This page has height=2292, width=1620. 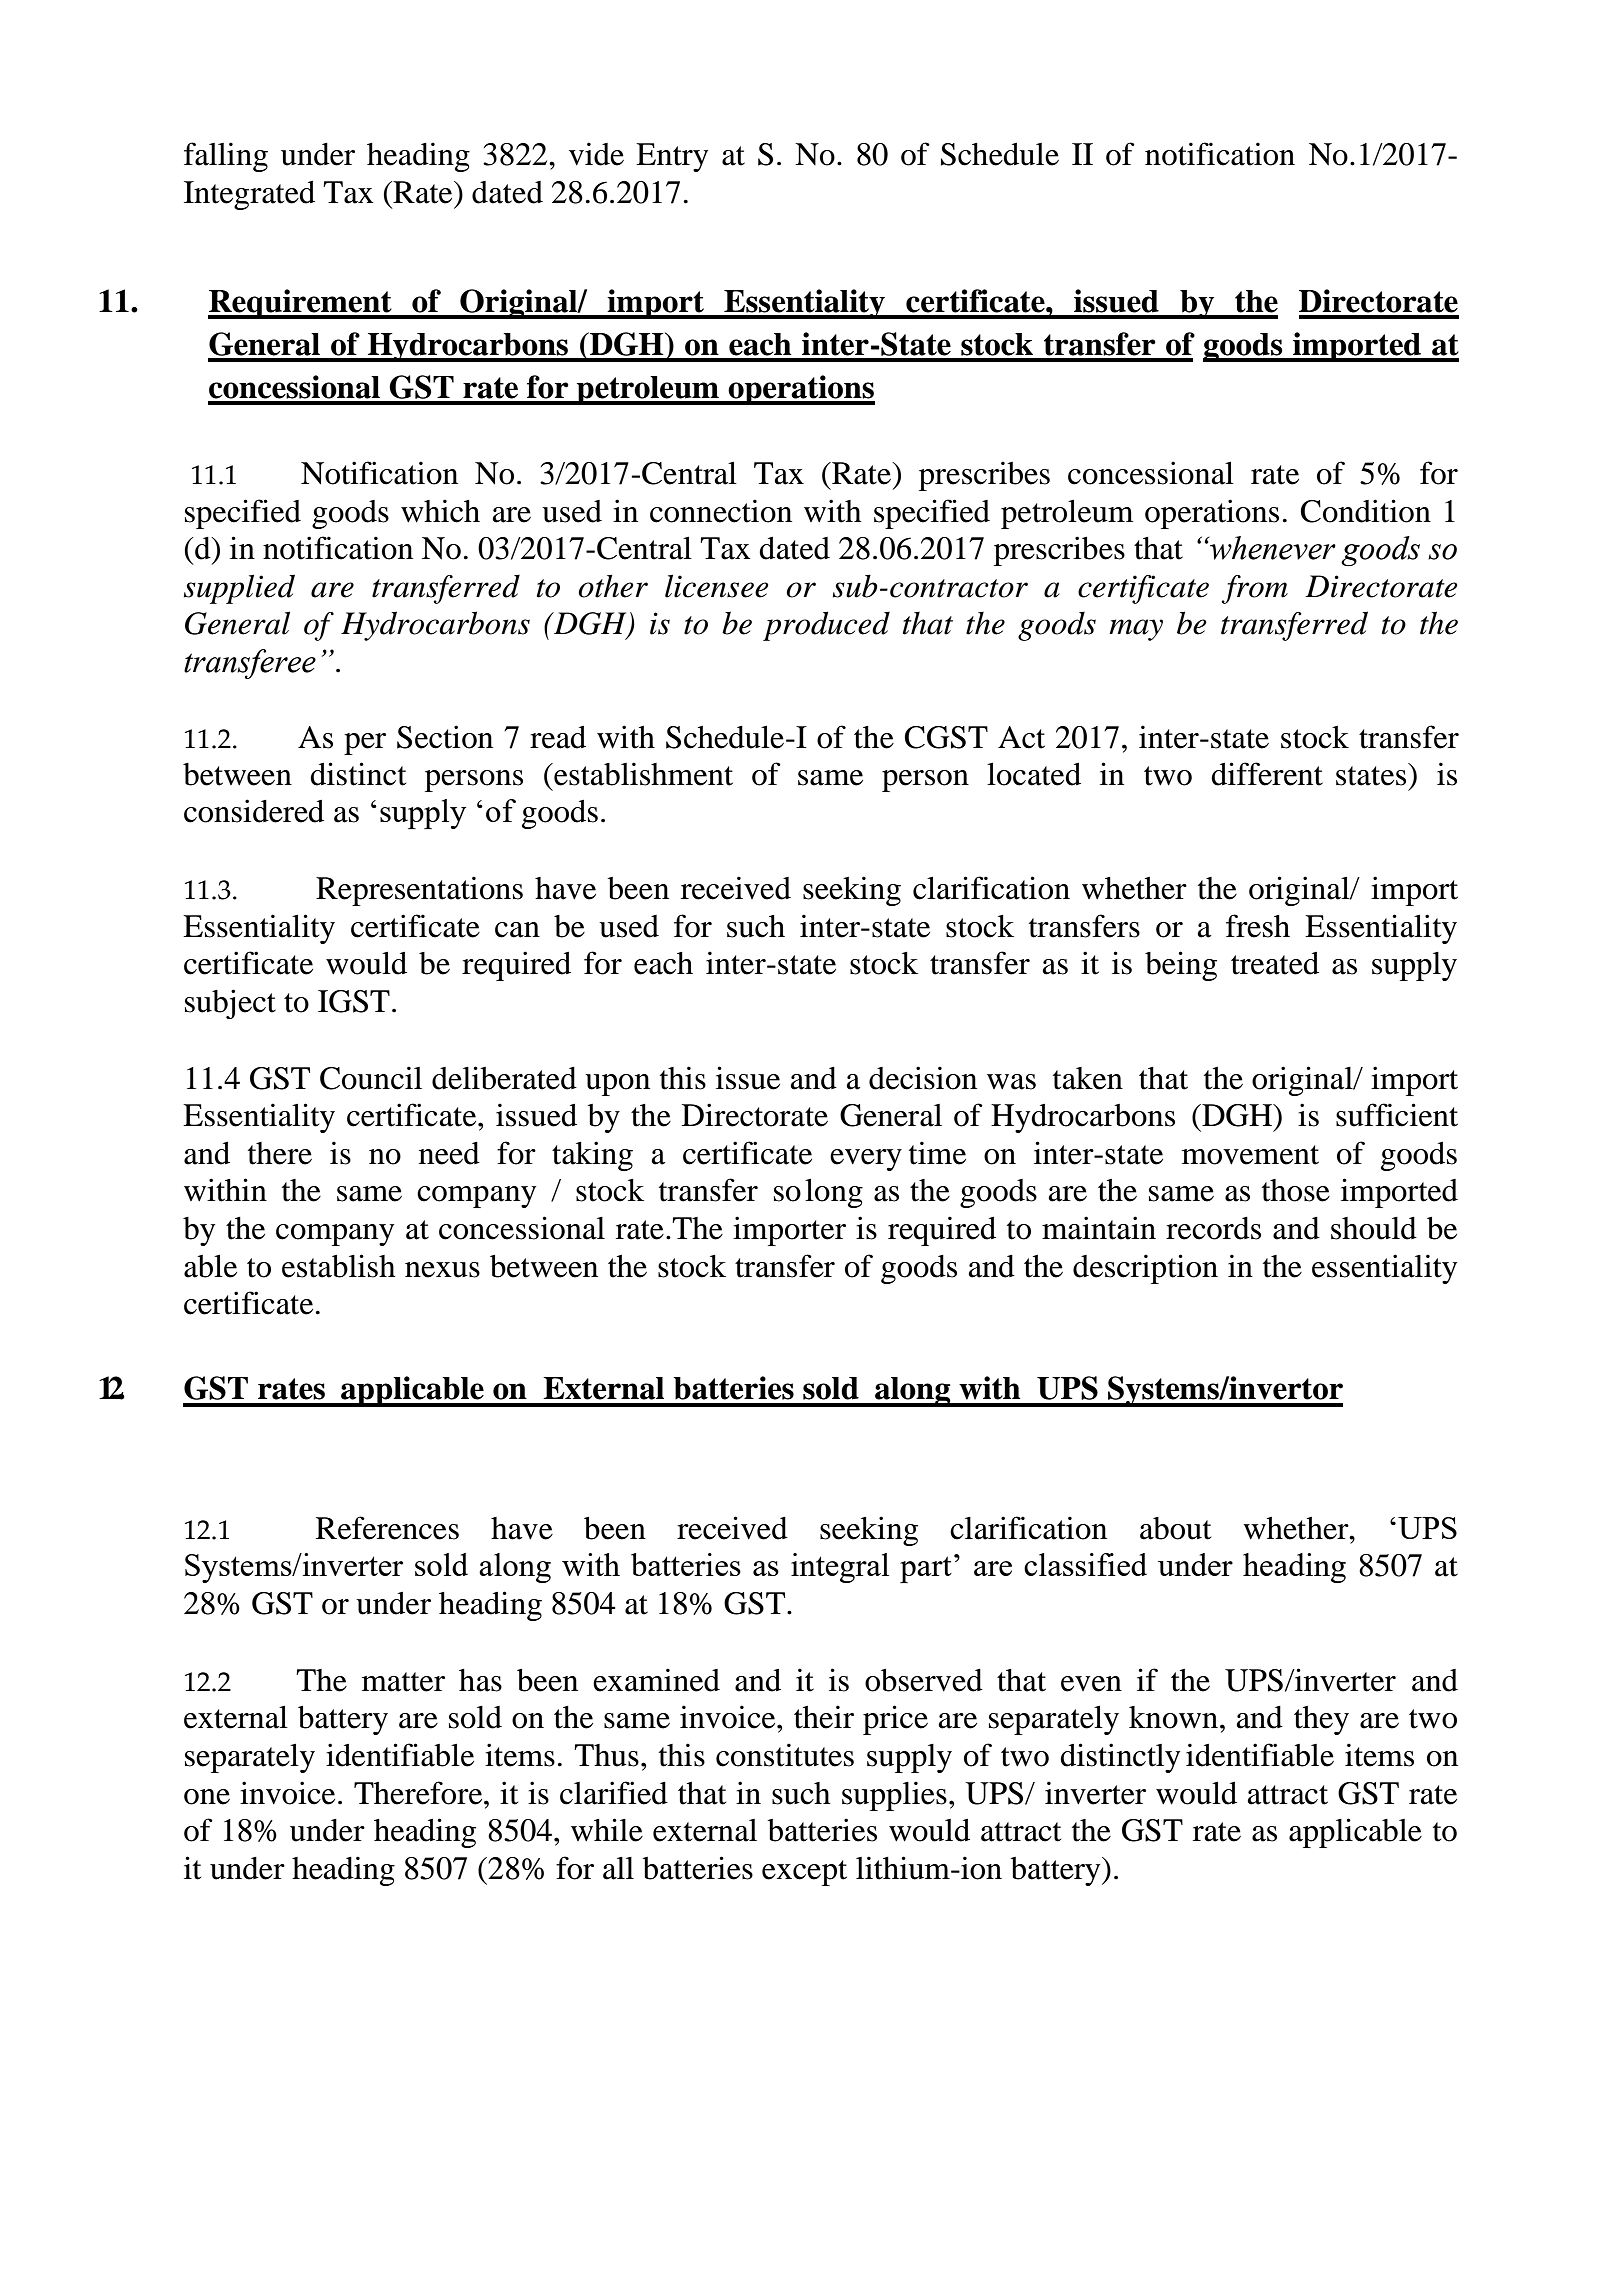 What do you see at coordinates (923, 1078) in the page?
I see `decision` at bounding box center [923, 1078].
